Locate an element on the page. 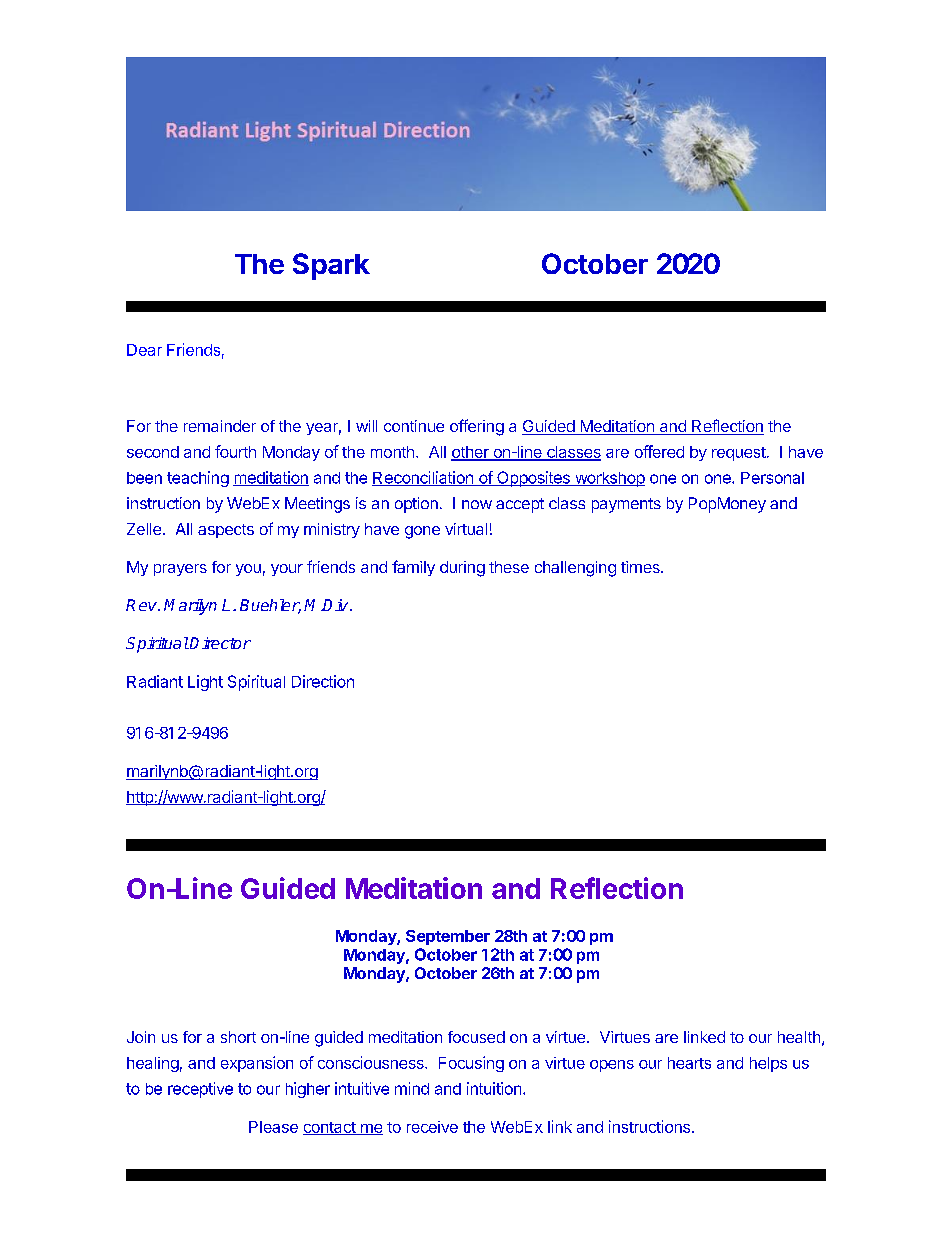 This image has height=1233, width=952. Director is located at coordinates (219, 643).
